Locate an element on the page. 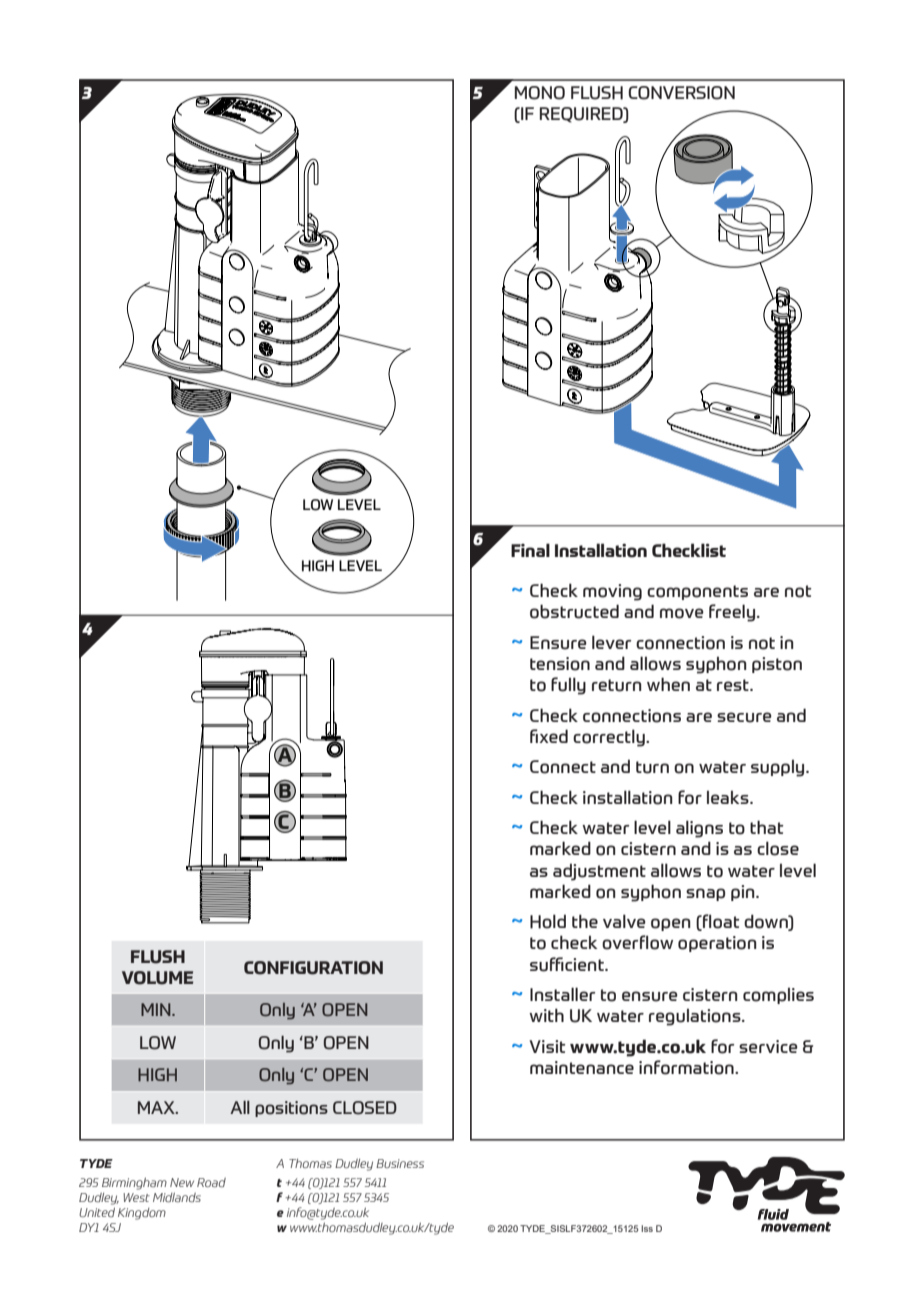  Midlands is located at coordinates (177, 1197).
